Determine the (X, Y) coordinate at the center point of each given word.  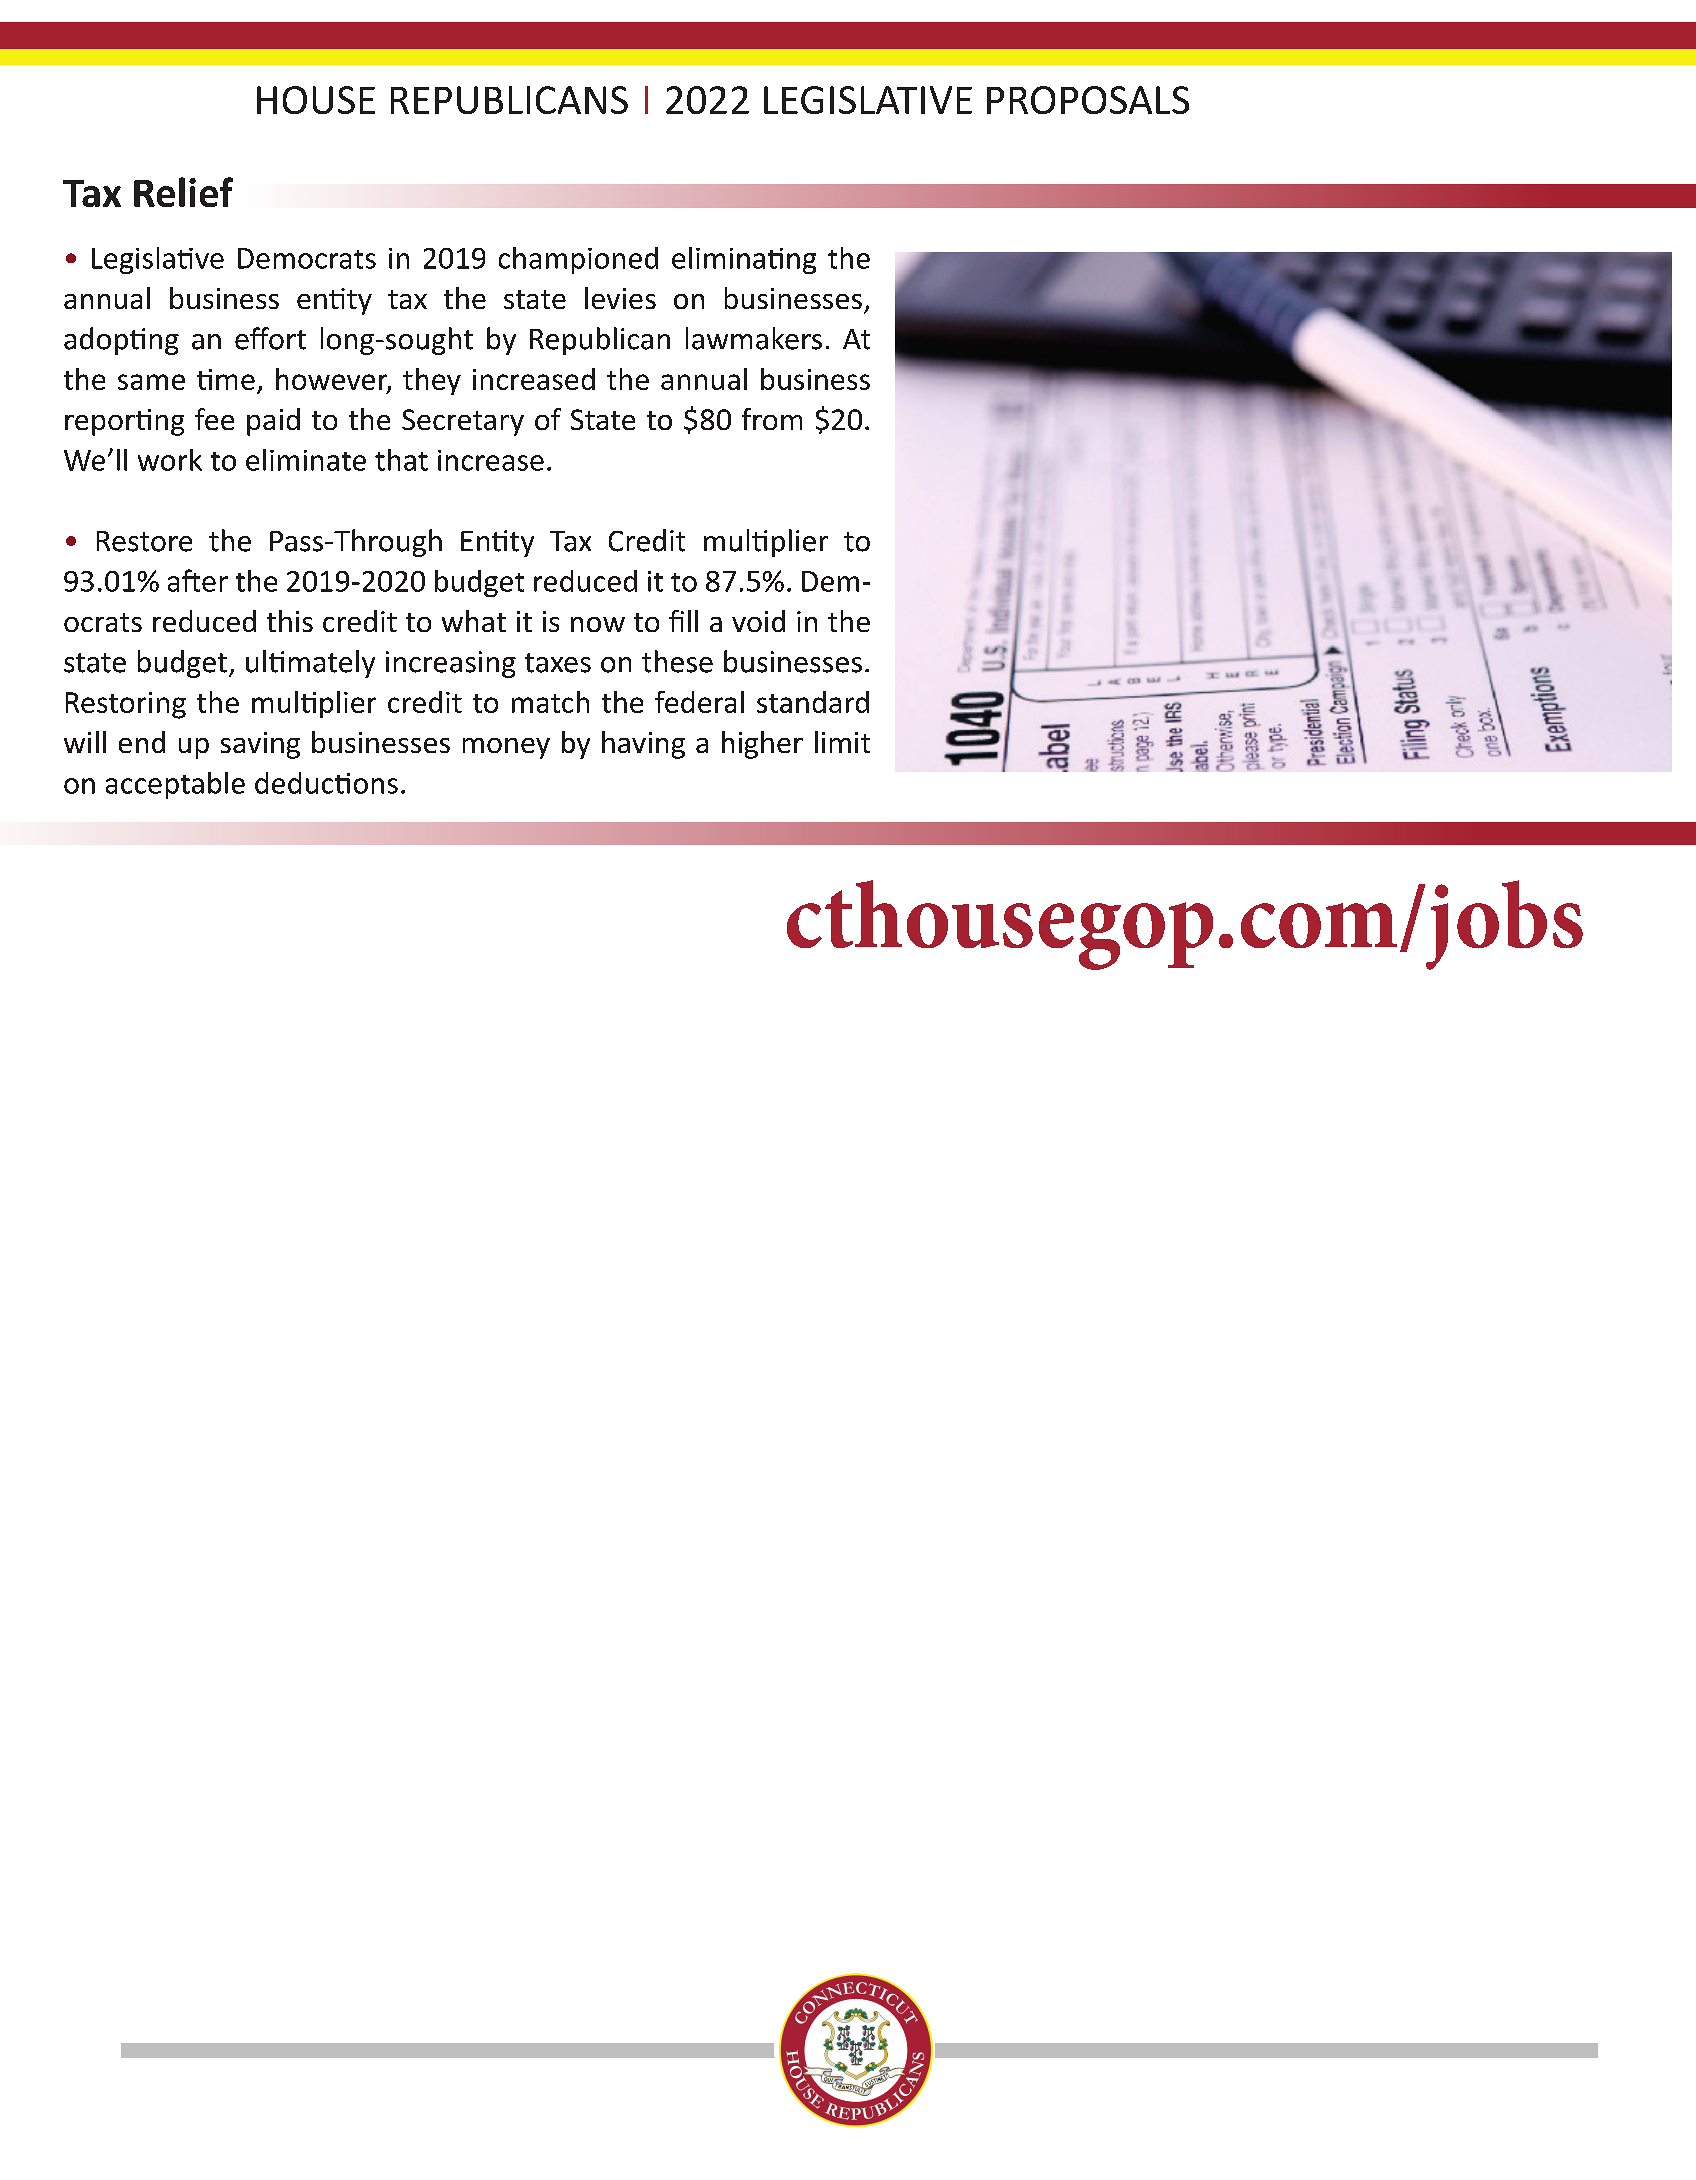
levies (620, 298)
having (643, 745)
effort (270, 338)
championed (578, 260)
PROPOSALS (1088, 100)
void (758, 621)
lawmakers (754, 338)
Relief (183, 192)
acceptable (175, 785)
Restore (144, 541)
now (598, 624)
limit (842, 742)
